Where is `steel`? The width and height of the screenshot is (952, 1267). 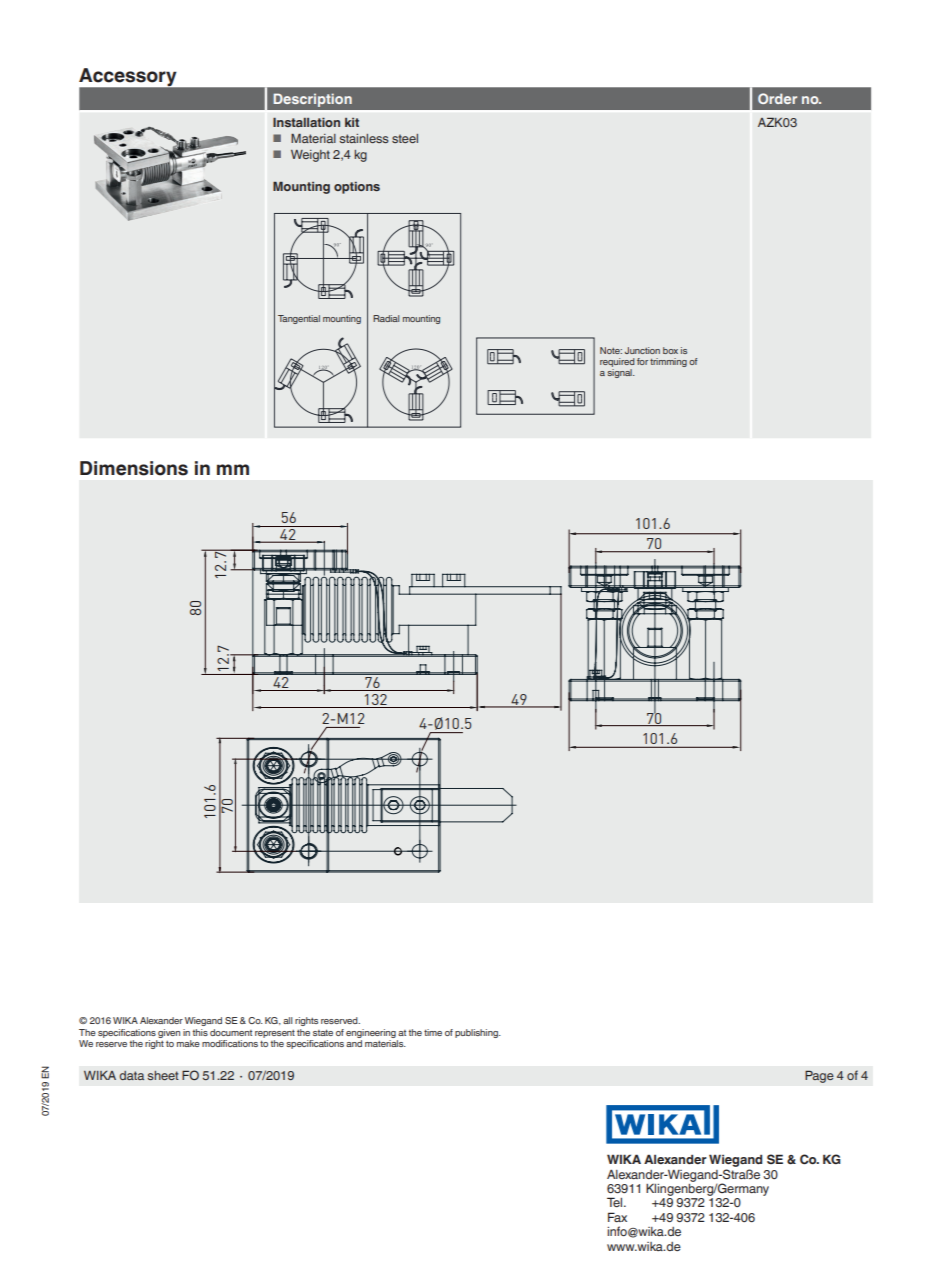
steel is located at coordinates (405, 138).
